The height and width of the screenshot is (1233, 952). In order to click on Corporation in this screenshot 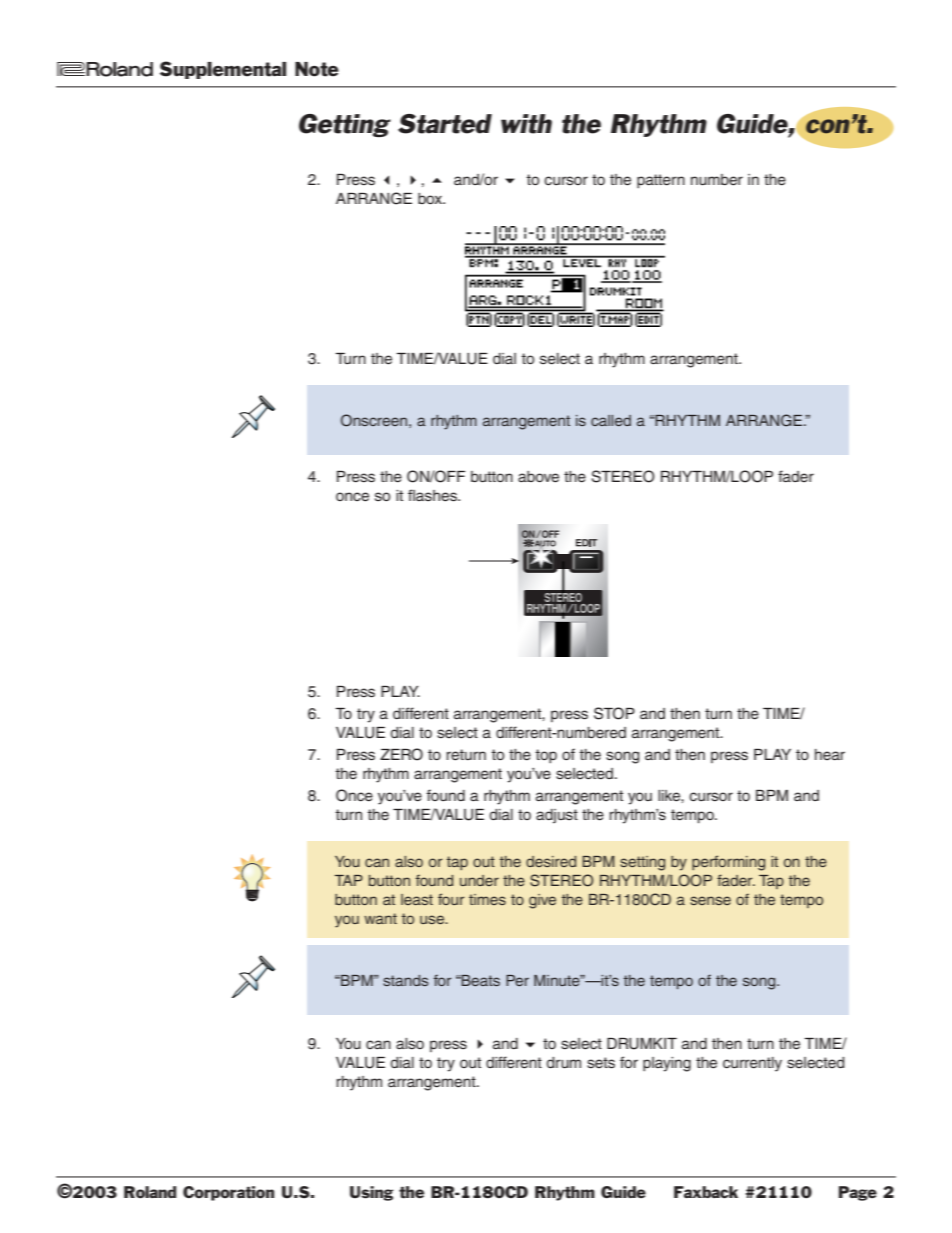, I will do `click(228, 1193)`.
